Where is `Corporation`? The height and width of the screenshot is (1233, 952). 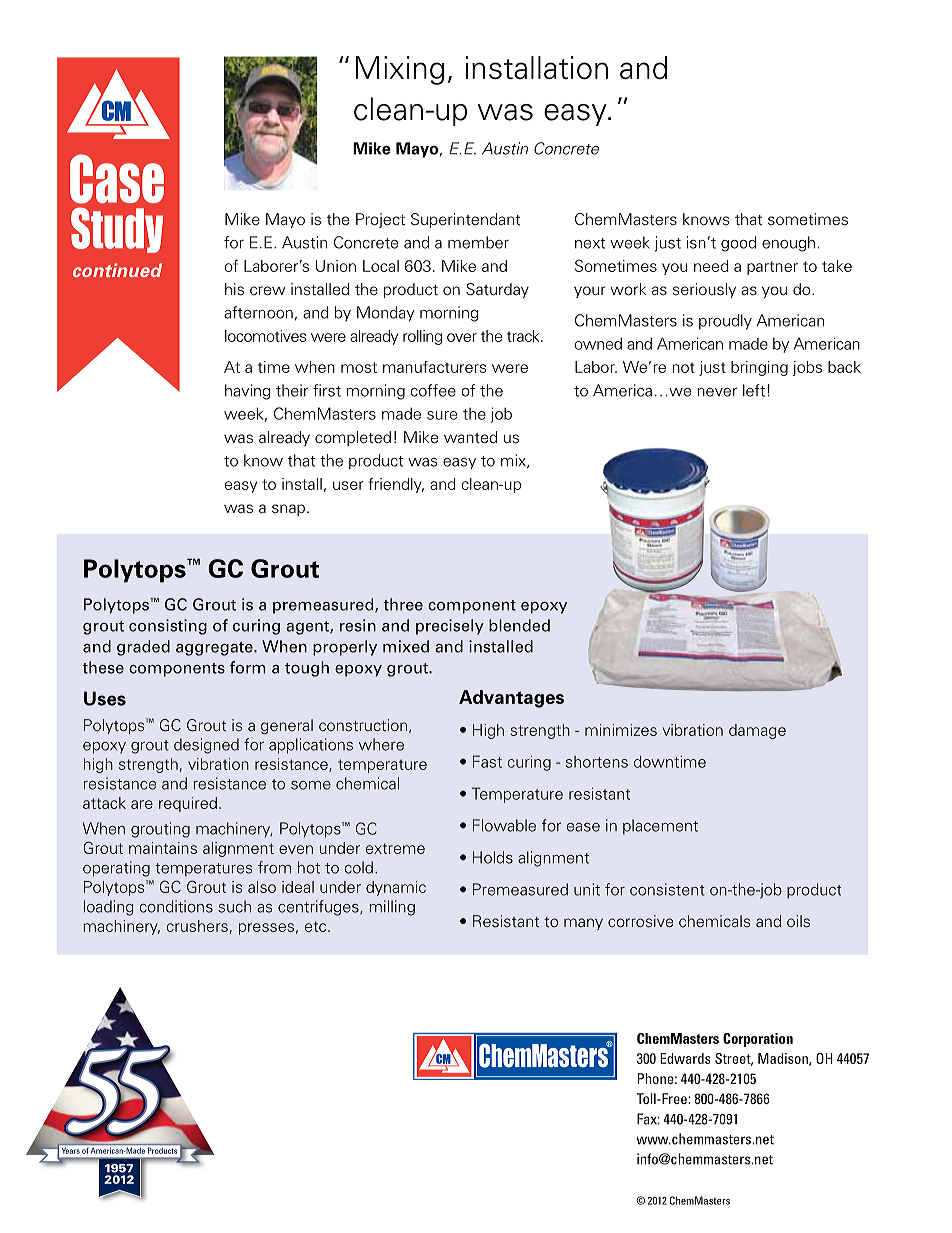
Corporation is located at coordinates (758, 1040).
